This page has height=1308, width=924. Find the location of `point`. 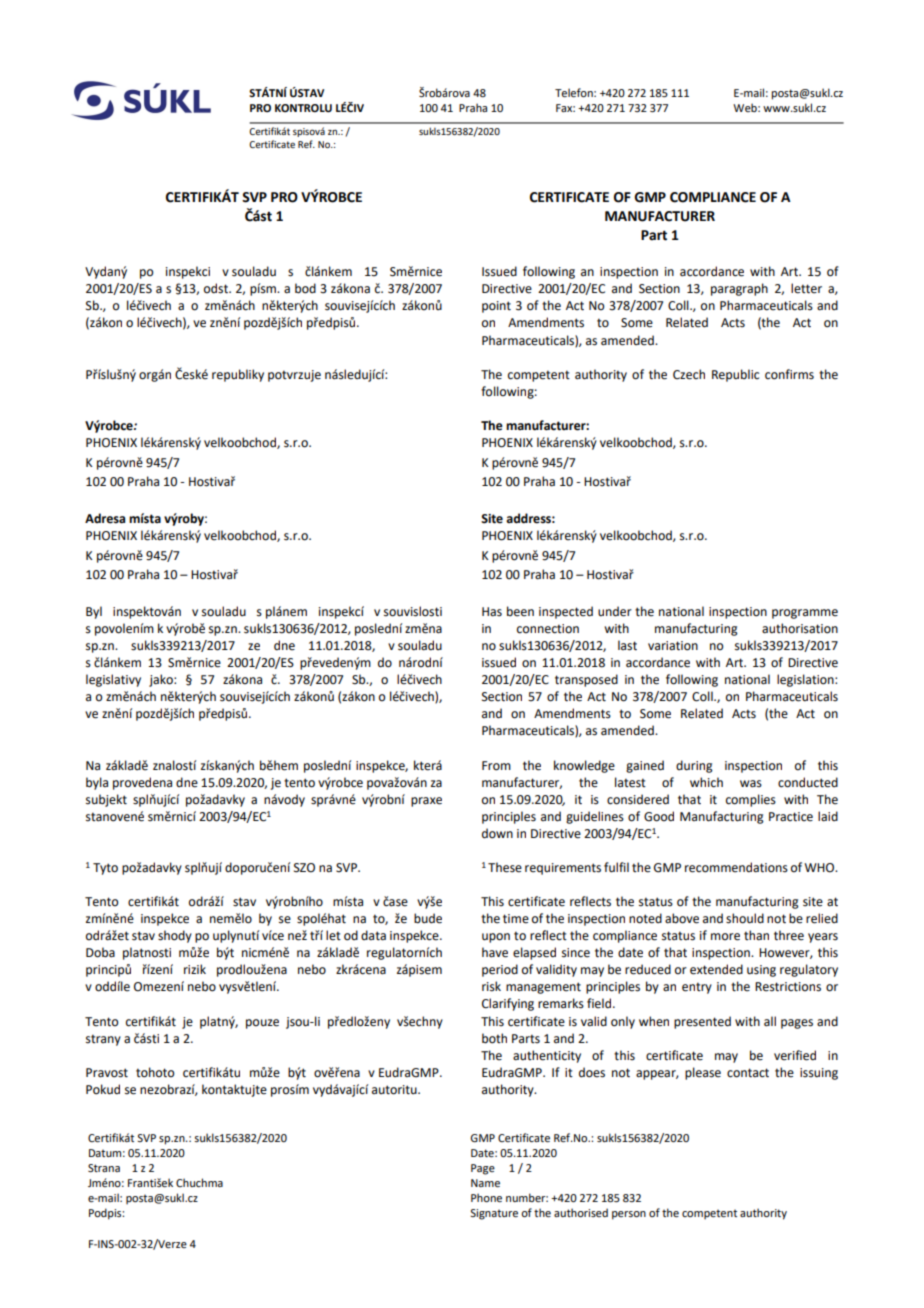

point is located at coordinates (496, 307).
